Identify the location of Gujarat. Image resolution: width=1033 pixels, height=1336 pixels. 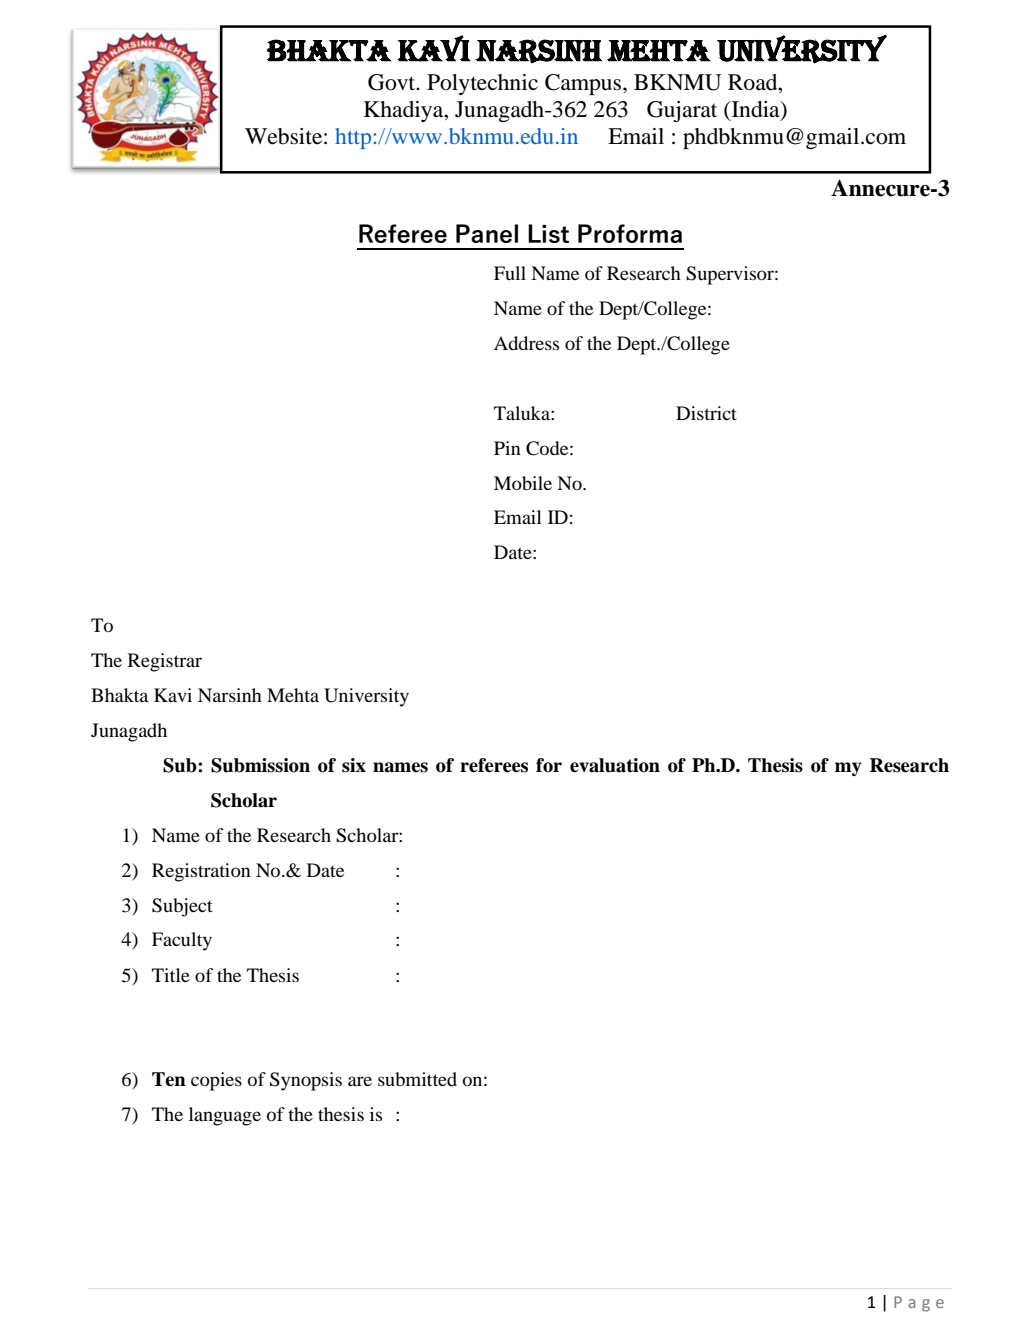
(682, 111).
